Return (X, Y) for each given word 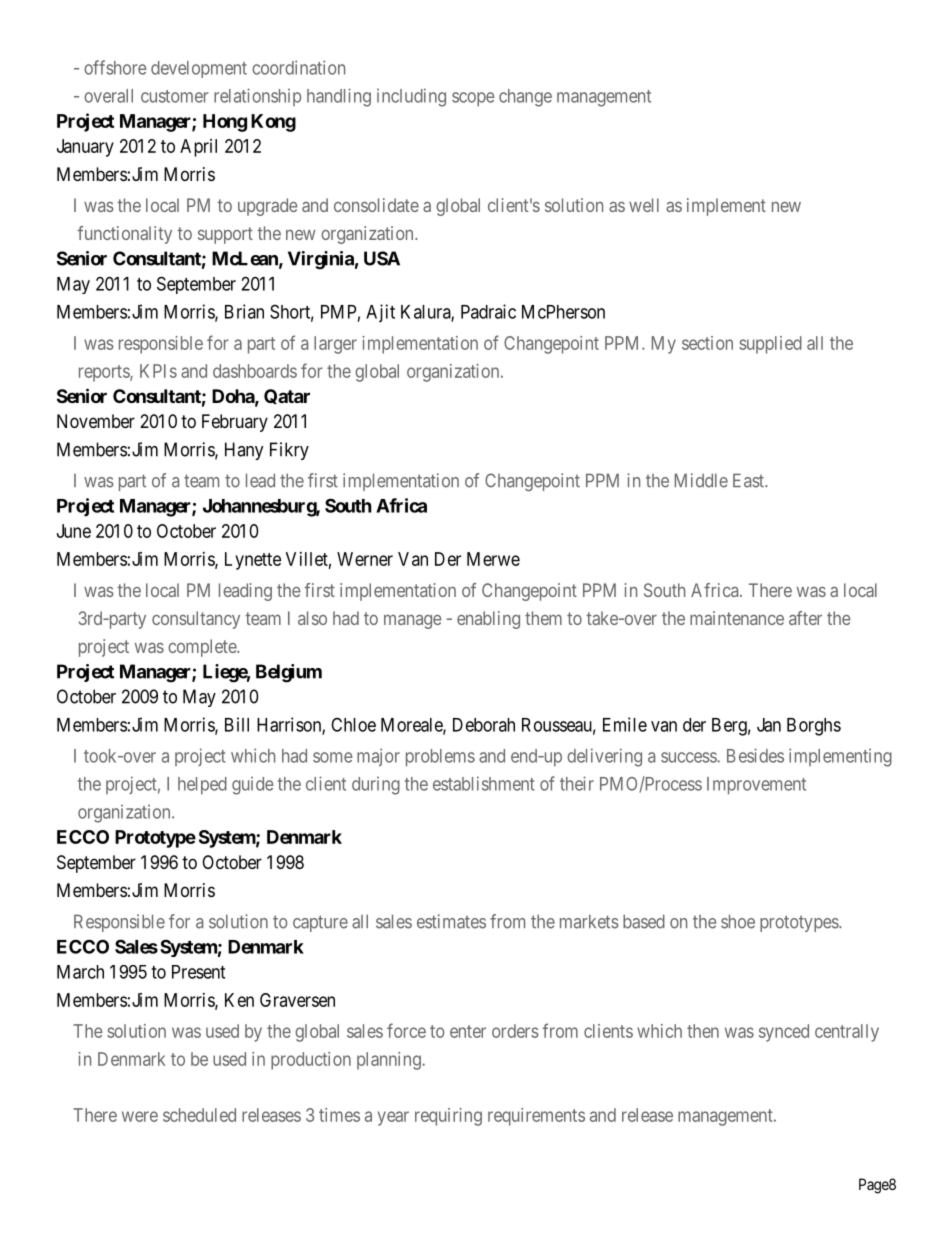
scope (473, 99)
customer (174, 96)
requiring (448, 1117)
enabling (488, 620)
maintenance (737, 618)
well (644, 205)
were (140, 1116)
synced (784, 1033)
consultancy (196, 620)
